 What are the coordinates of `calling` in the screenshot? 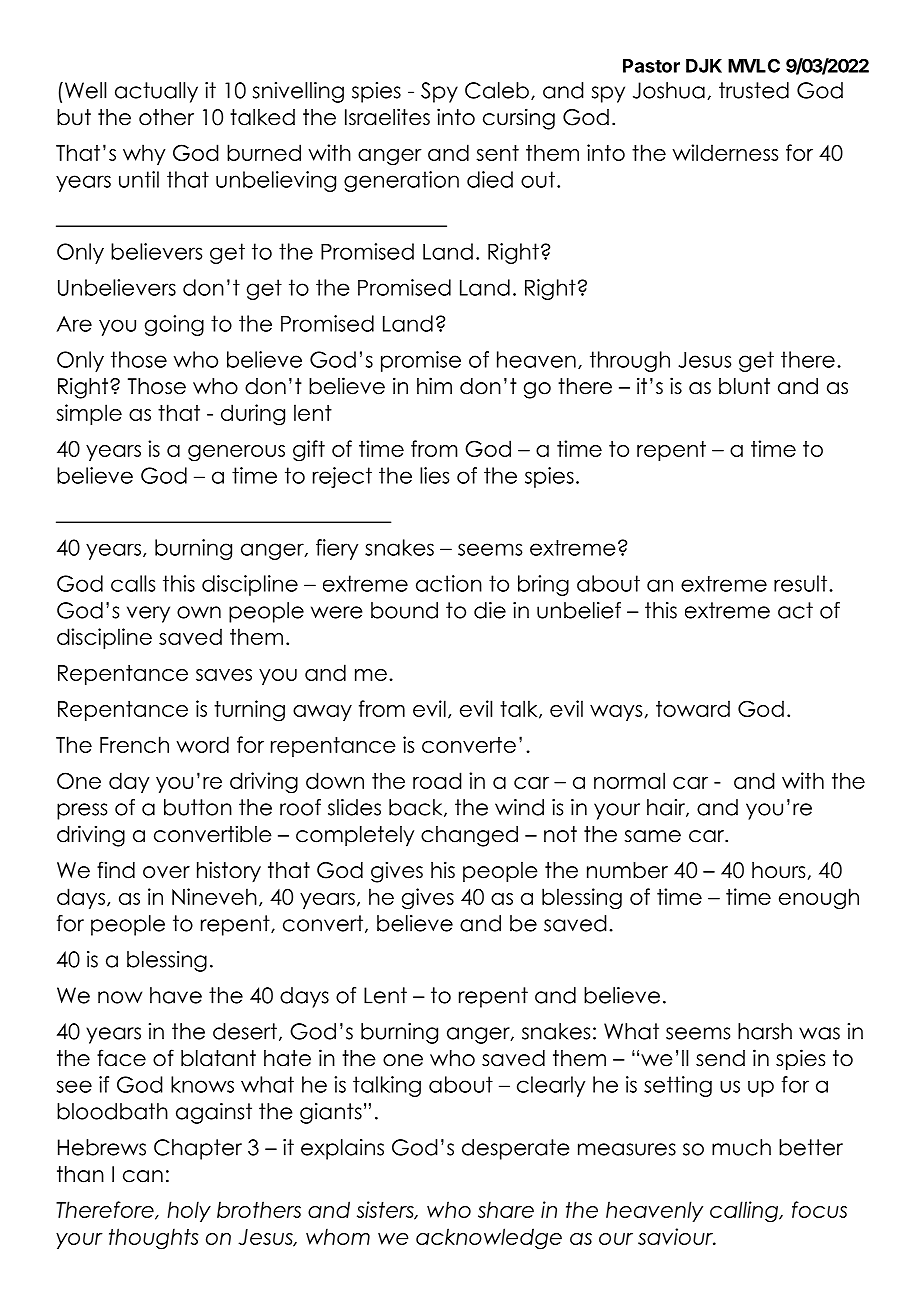 It's located at (745, 1212).
